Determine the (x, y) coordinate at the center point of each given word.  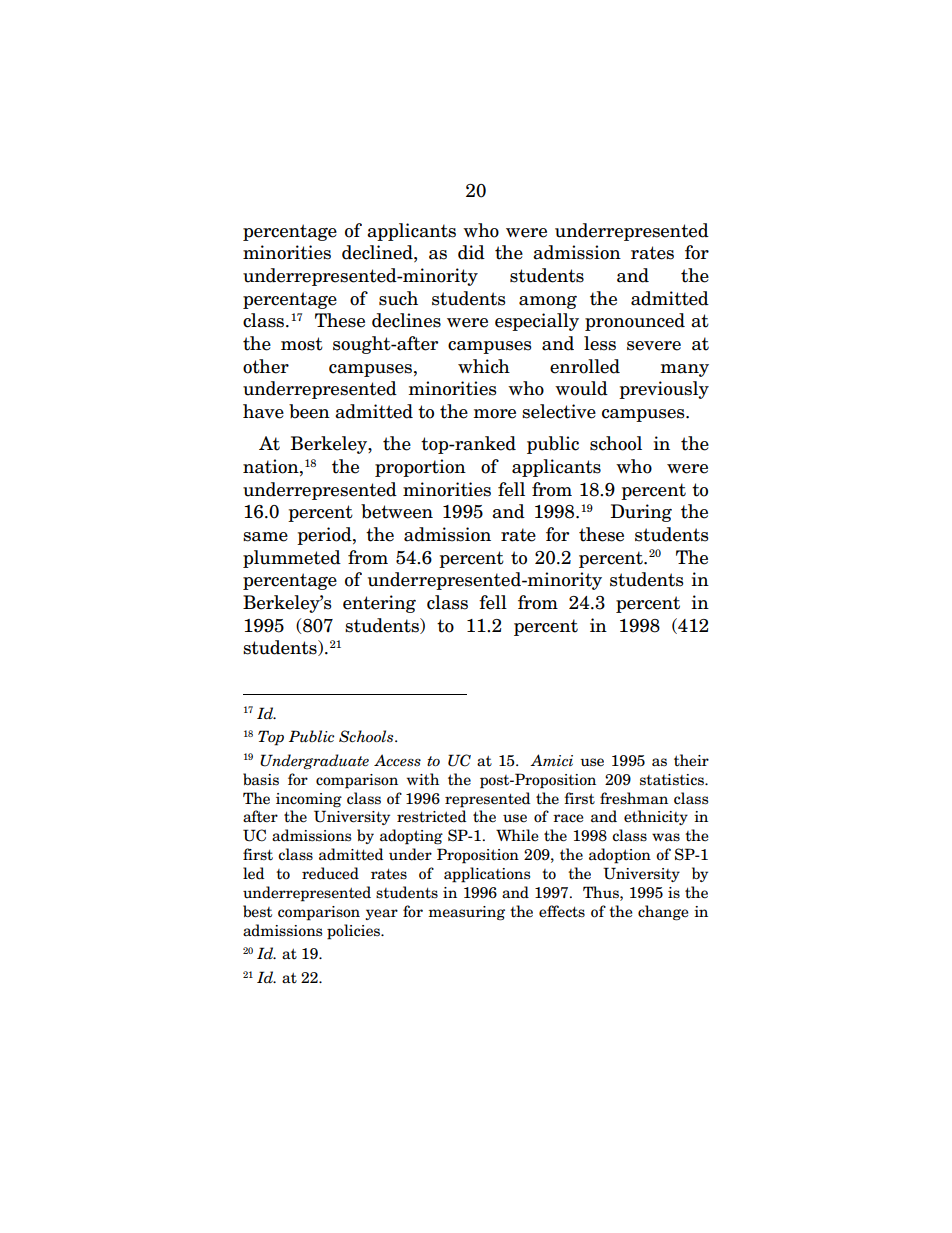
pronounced (635, 322)
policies (354, 932)
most (302, 344)
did (471, 252)
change (663, 913)
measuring (466, 913)
